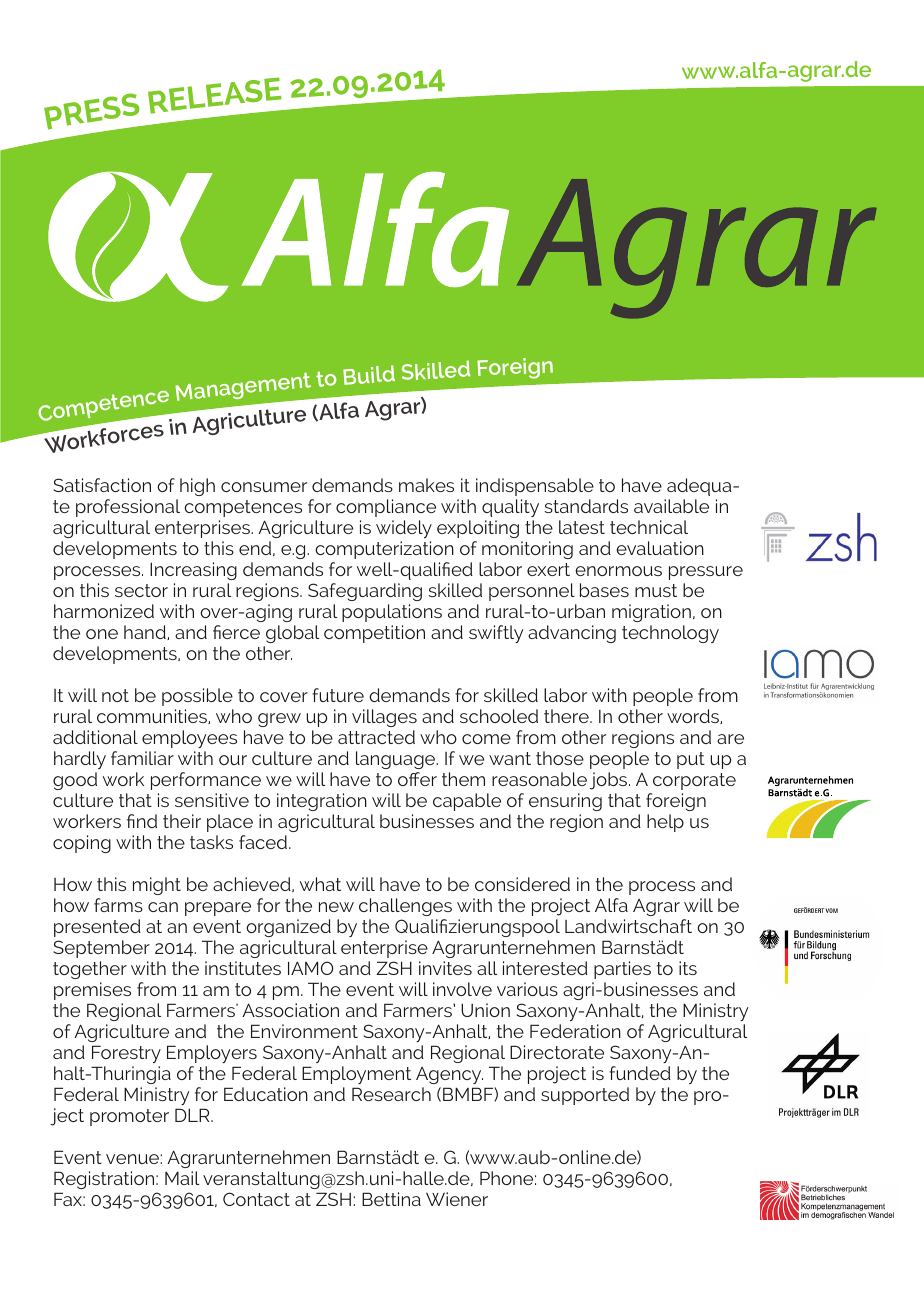 Image resolution: width=924 pixels, height=1308 pixels. What do you see at coordinates (622, 970) in the screenshot?
I see `parties` at bounding box center [622, 970].
